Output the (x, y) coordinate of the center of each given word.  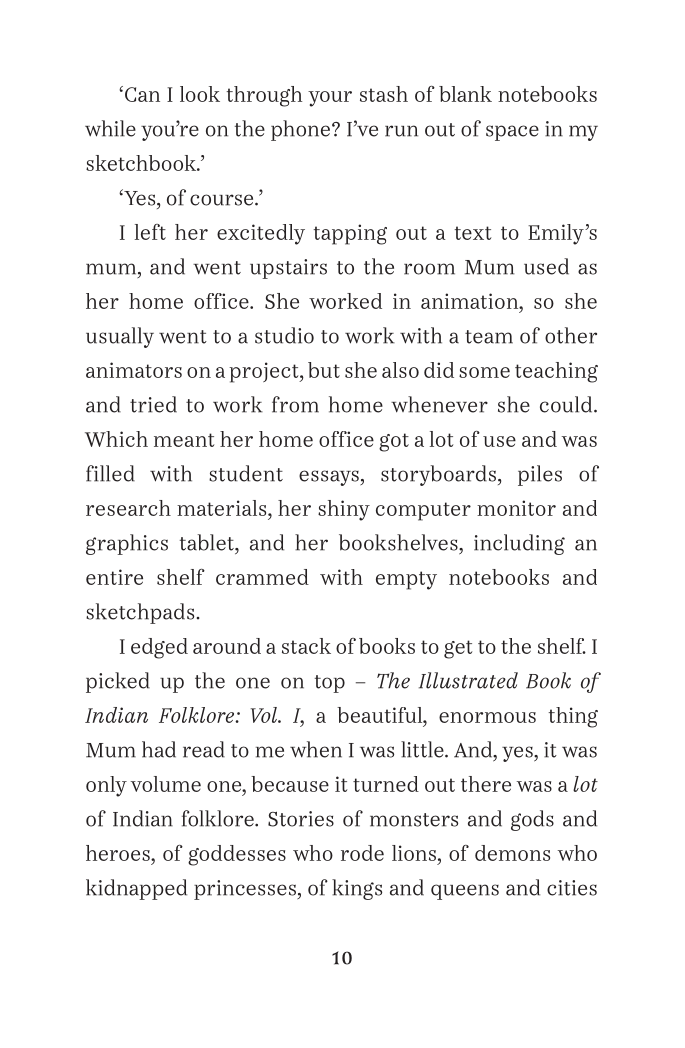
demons (512, 853)
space (512, 133)
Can (142, 94)
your (330, 99)
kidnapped (136, 889)
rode (362, 853)
